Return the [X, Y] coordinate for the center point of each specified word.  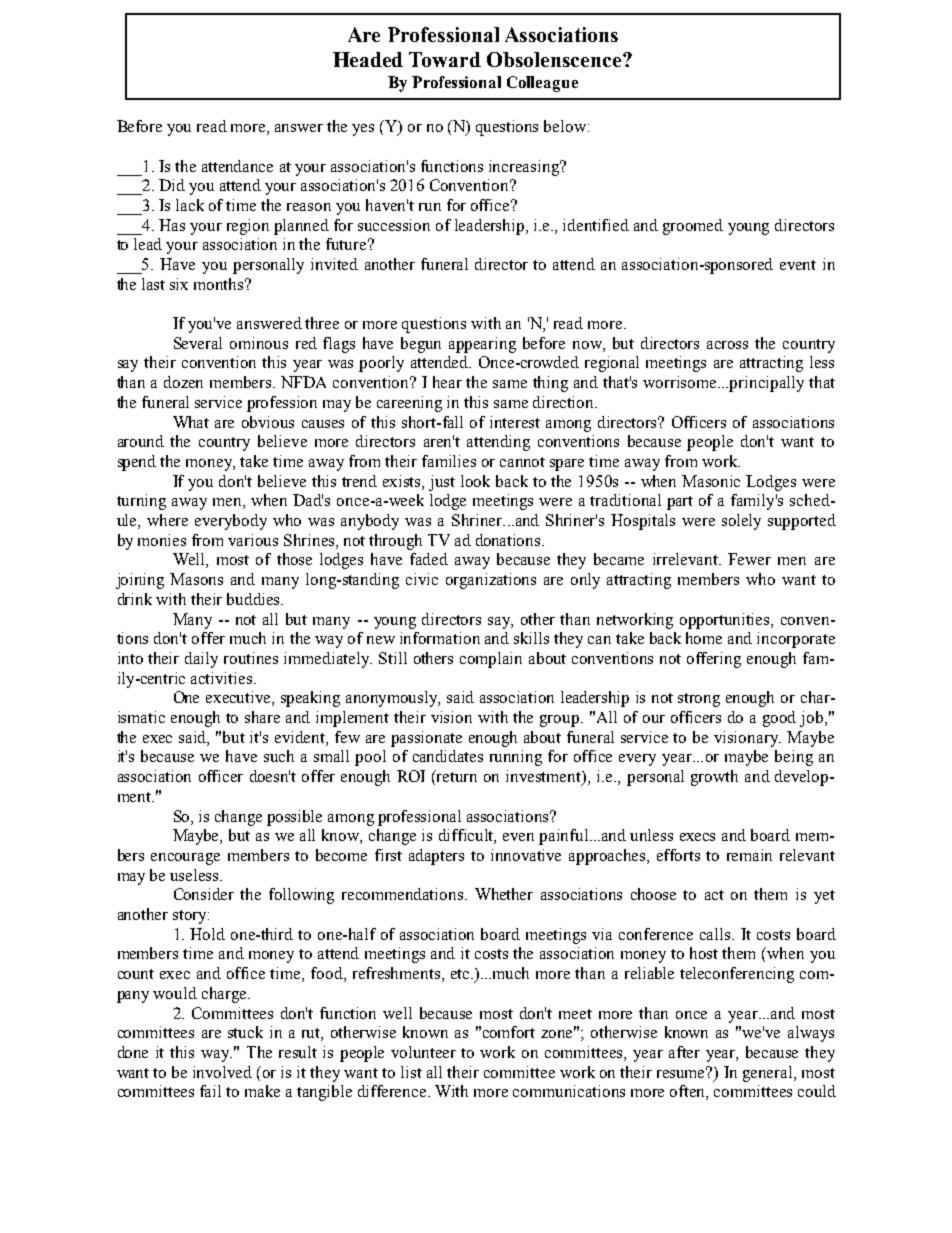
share [262, 717]
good [779, 719]
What [191, 422]
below [566, 126]
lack [190, 205]
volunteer [423, 1052]
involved [222, 1072]
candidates [448, 756]
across [727, 345]
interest [515, 422]
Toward [445, 59]
